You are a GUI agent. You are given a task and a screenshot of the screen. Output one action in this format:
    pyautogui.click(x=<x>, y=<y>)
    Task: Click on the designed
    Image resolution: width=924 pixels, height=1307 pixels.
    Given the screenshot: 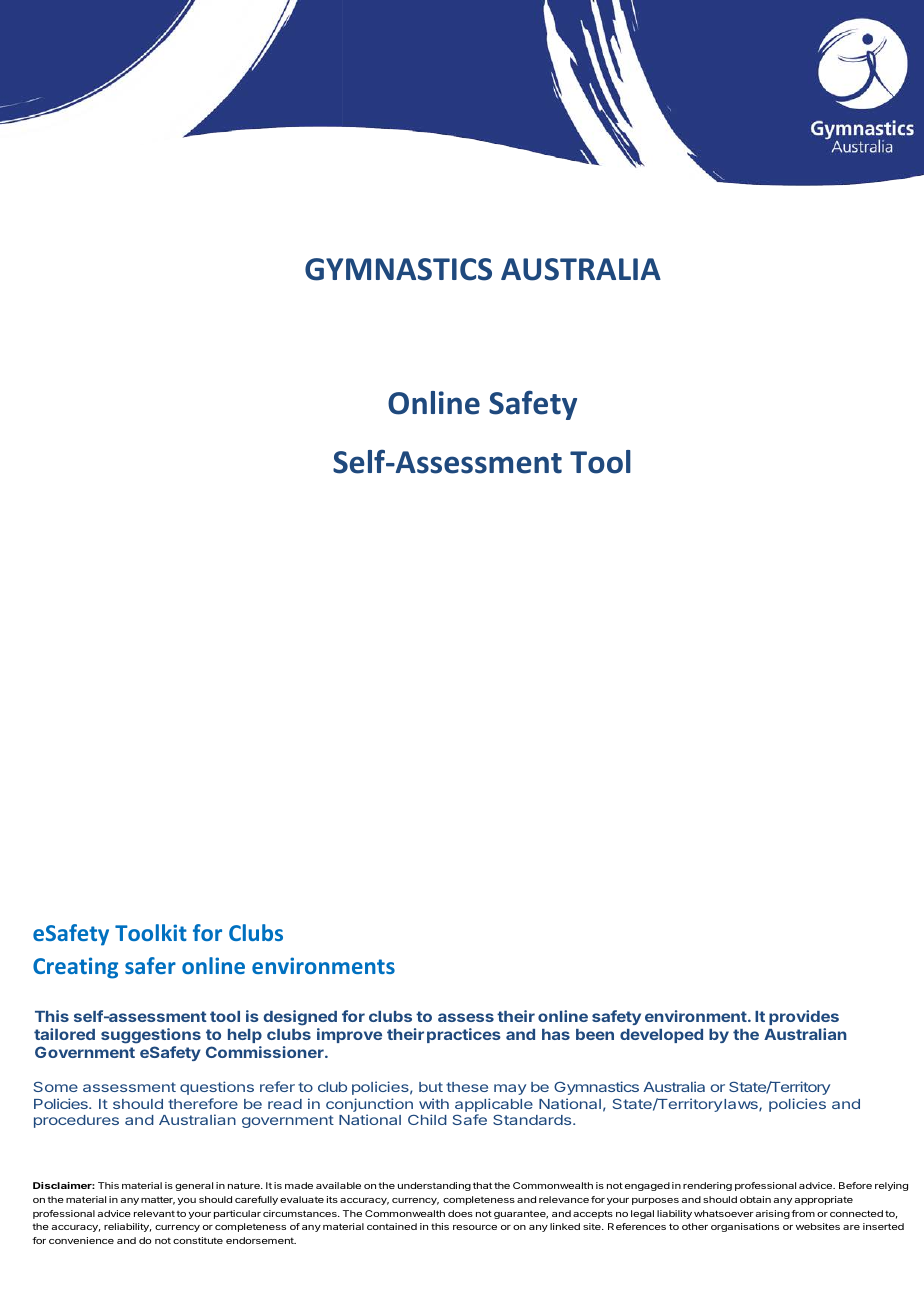 What is the action you would take?
    pyautogui.click(x=300, y=1019)
